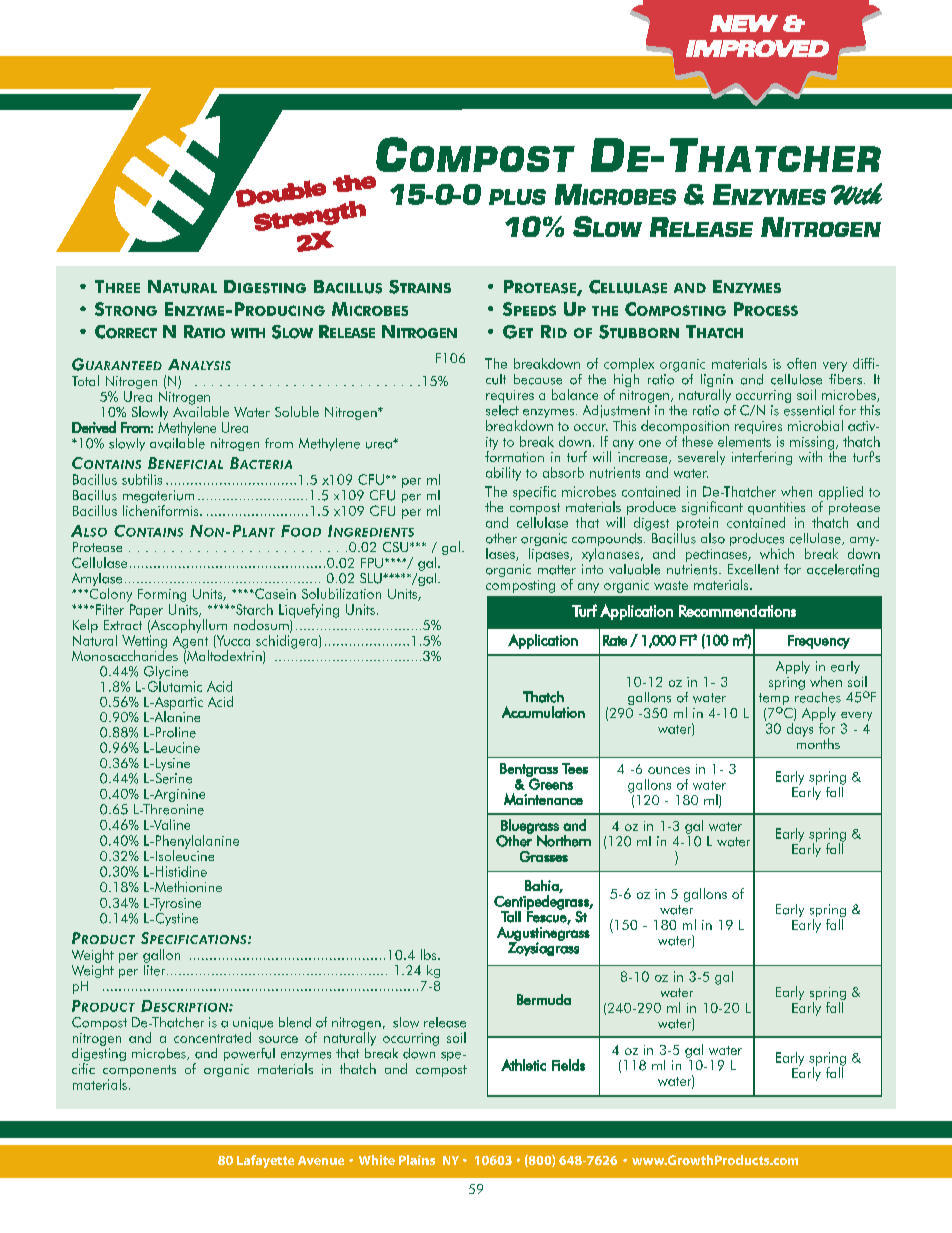 This image has width=952, height=1233. Describe the element at coordinates (801, 363) in the image. I see `often` at that location.
